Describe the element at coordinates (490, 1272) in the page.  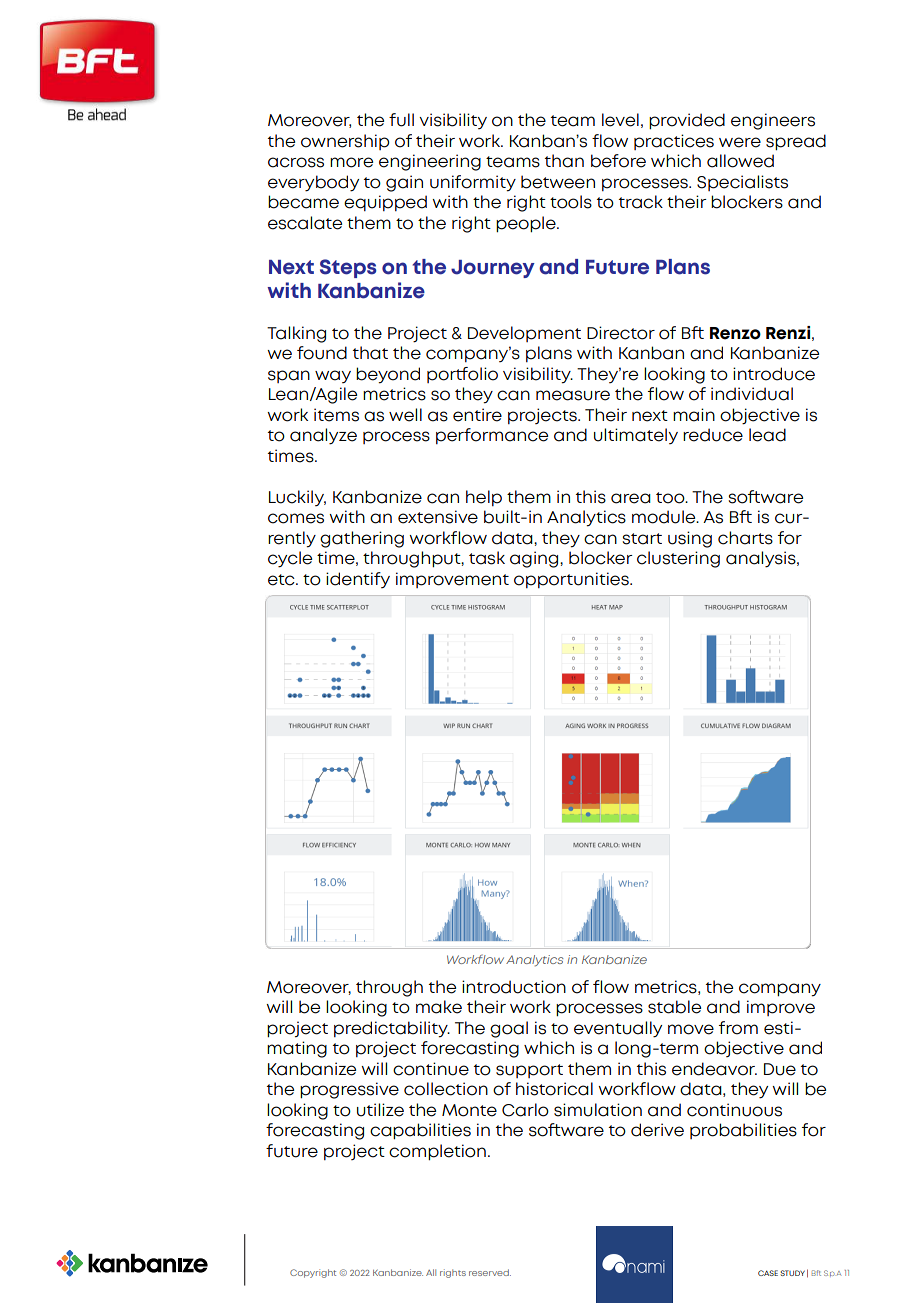
I see `reserved` at that location.
